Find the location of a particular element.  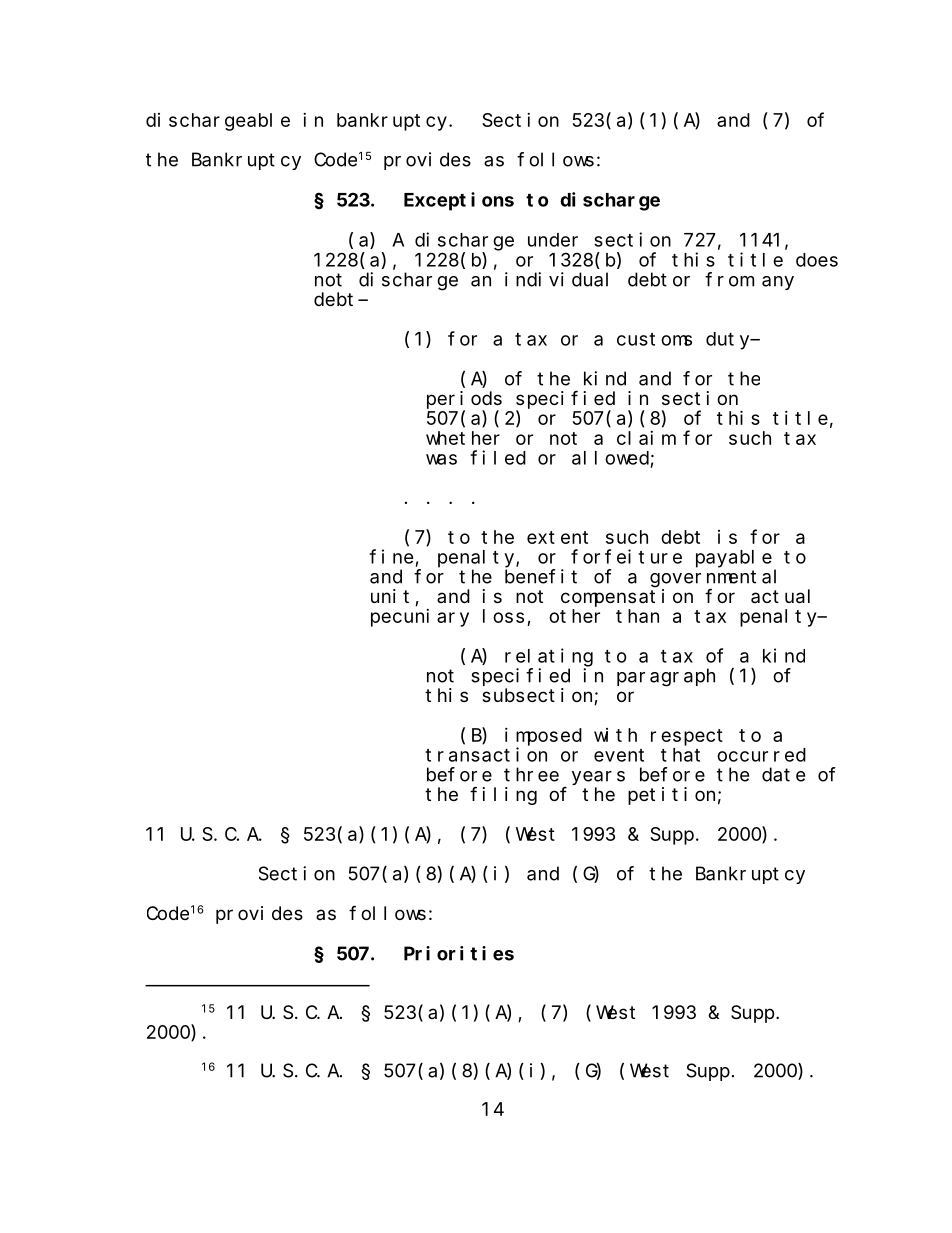

Priorities is located at coordinates (459, 953).
